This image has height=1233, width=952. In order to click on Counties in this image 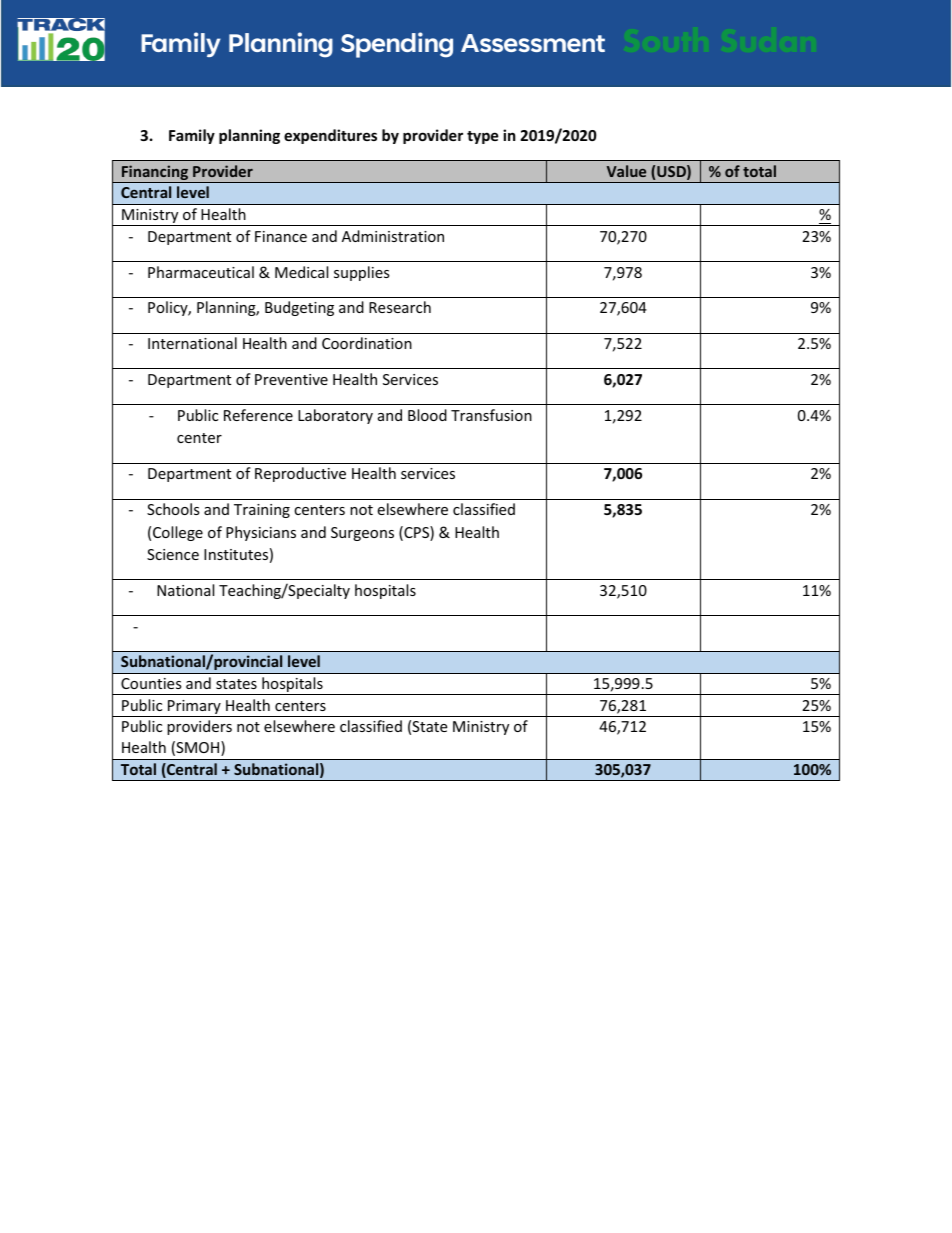, I will do `click(151, 683)`.
